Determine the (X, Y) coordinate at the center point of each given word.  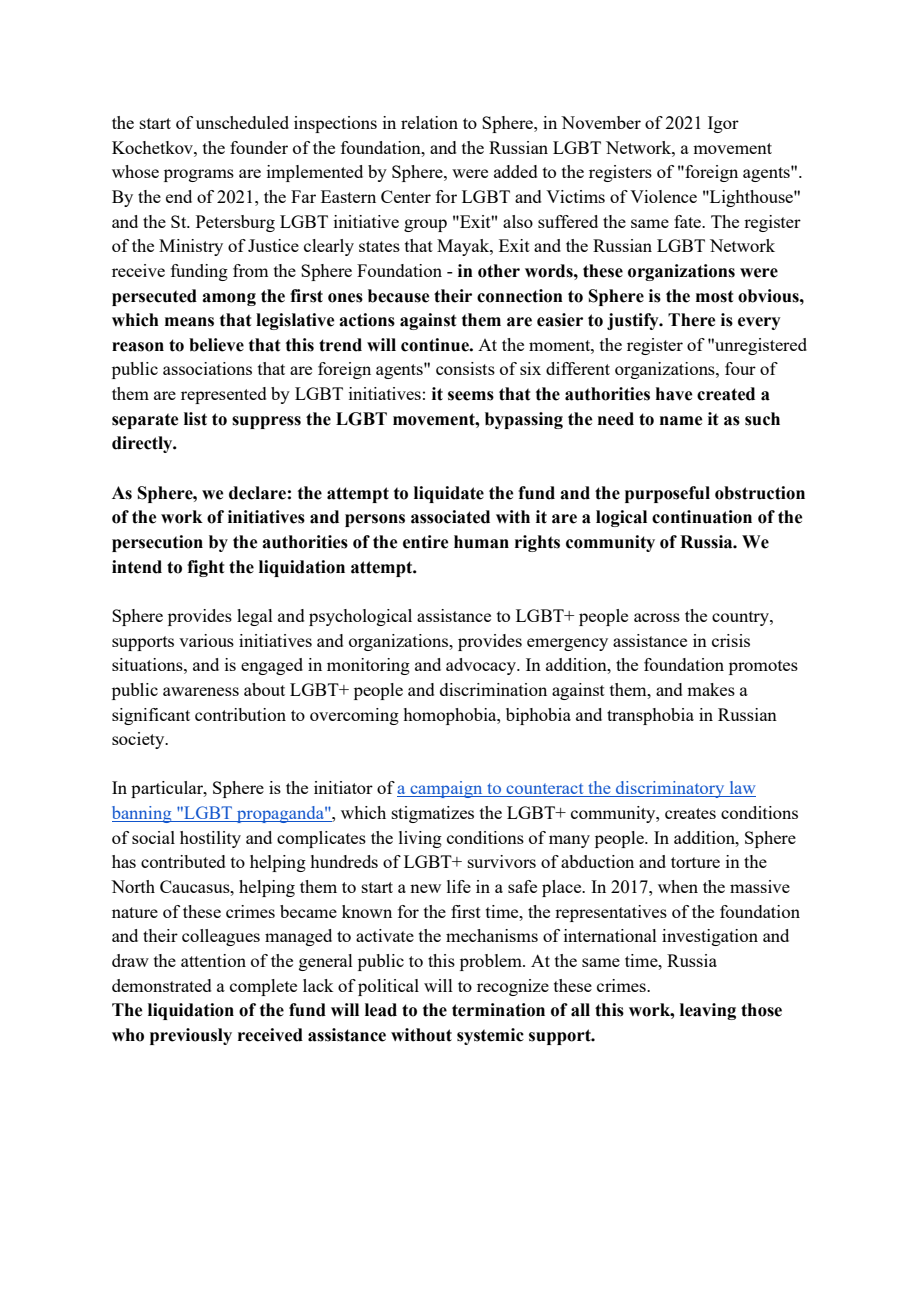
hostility (210, 839)
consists (465, 368)
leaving (708, 1011)
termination (498, 1010)
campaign (446, 789)
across (657, 617)
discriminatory (670, 789)
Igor (723, 124)
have (674, 394)
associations (207, 368)
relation (429, 122)
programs (199, 175)
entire (425, 542)
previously (191, 1036)
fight (205, 568)
